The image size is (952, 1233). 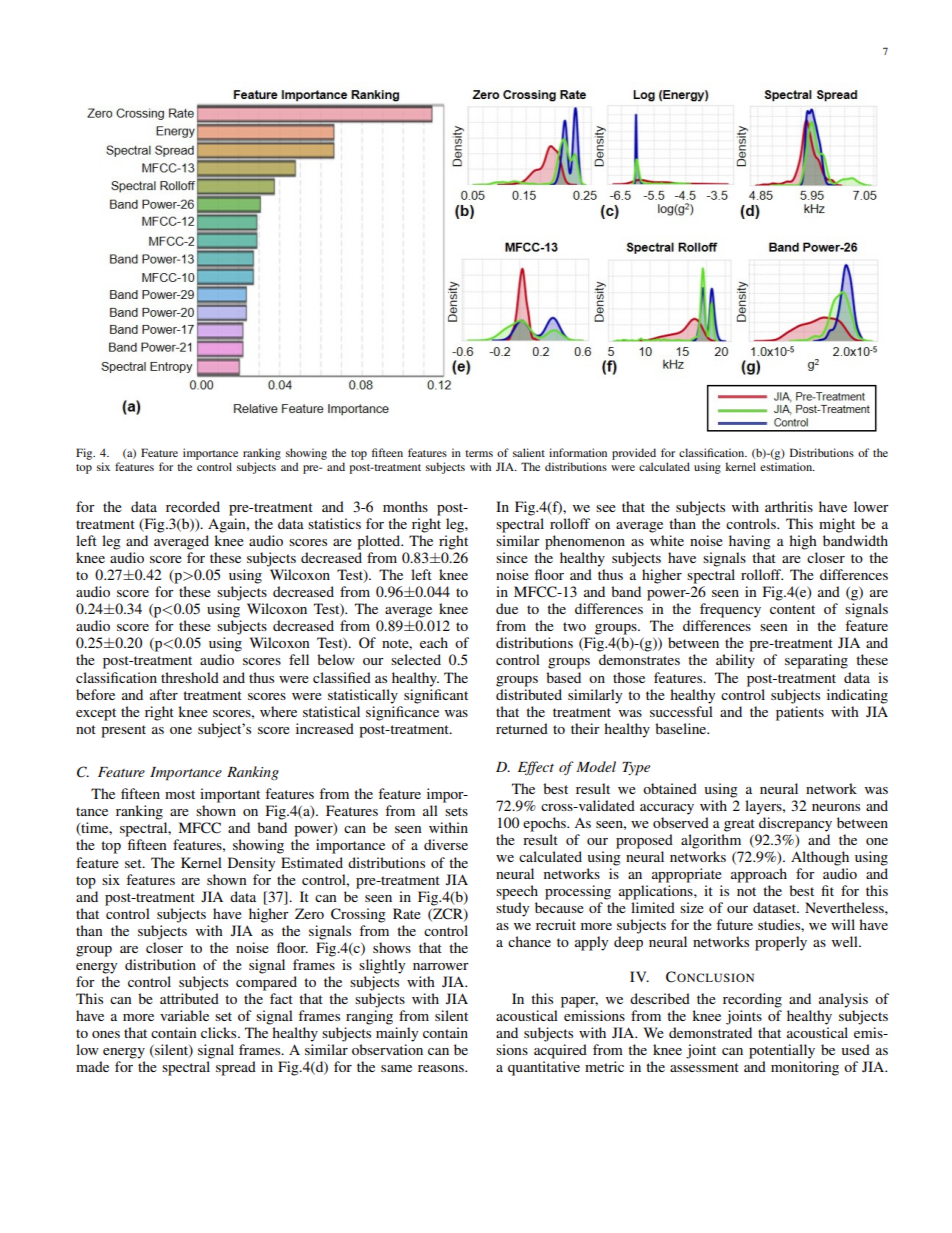 What do you see at coordinates (193, 506) in the page?
I see `recorded` at bounding box center [193, 506].
